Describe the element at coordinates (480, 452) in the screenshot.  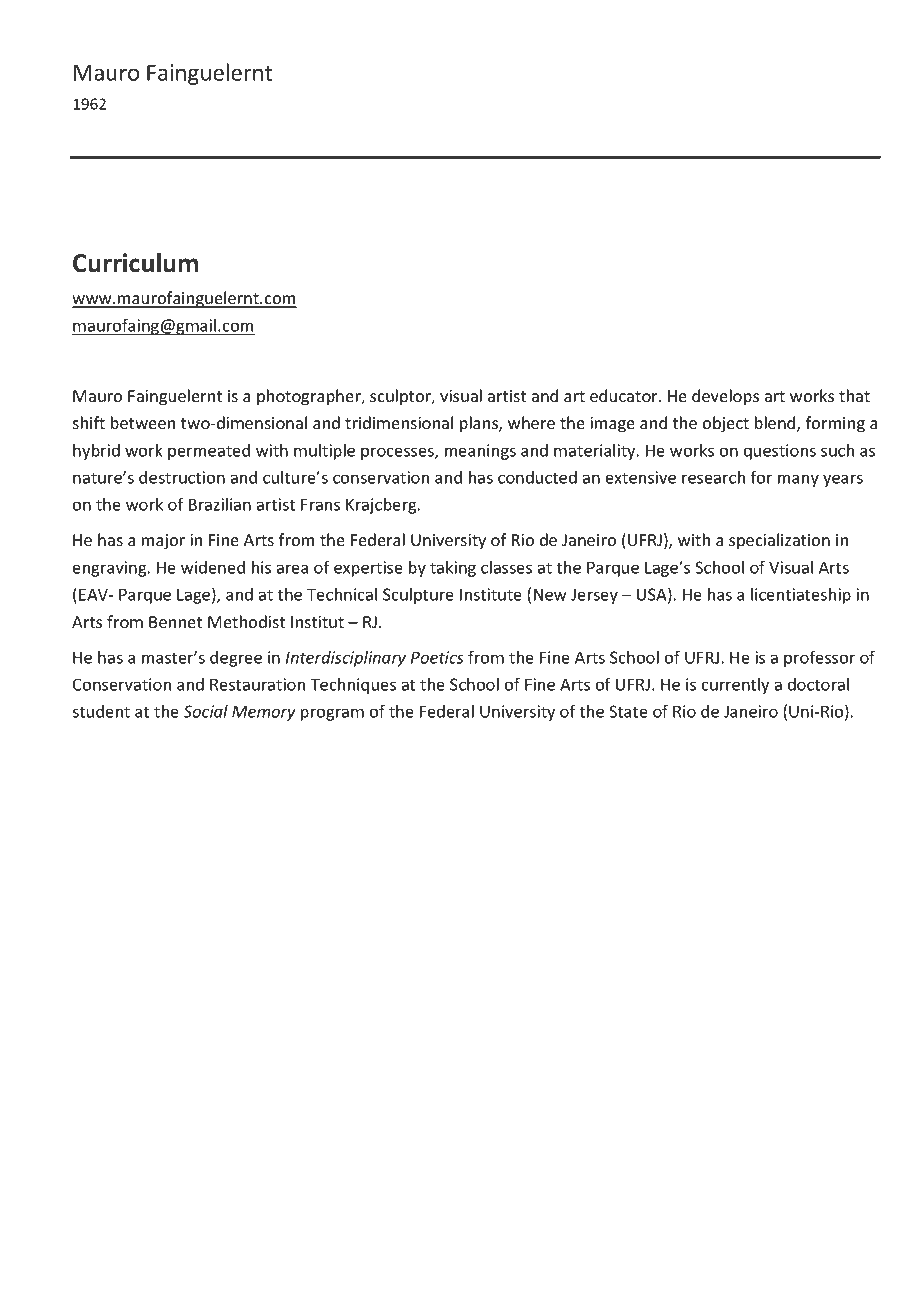
I see `meanings` at that location.
